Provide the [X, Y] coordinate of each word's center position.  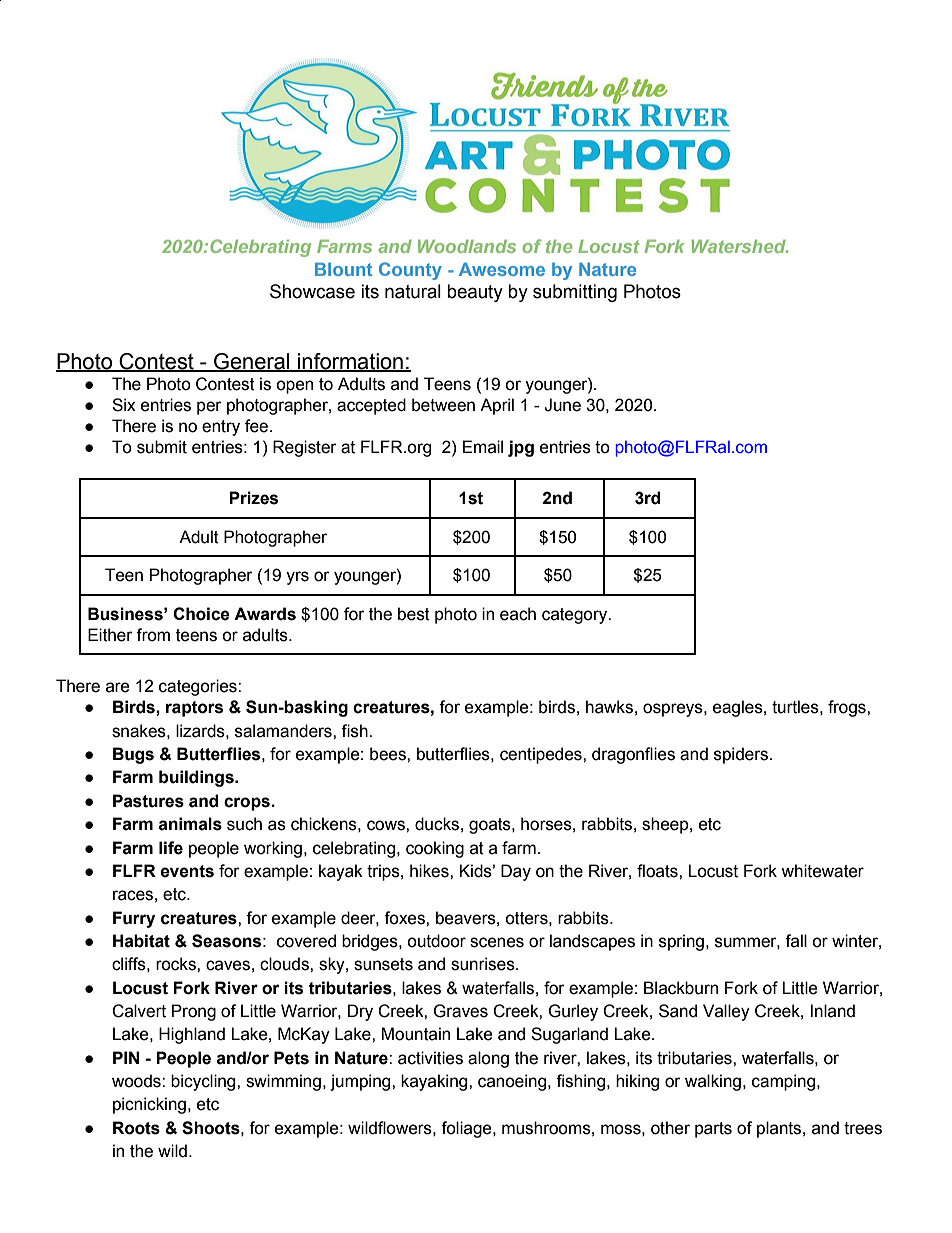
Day [516, 872]
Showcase [312, 291]
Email [483, 447]
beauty [475, 293]
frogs [848, 708]
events [187, 871]
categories [199, 687]
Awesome [502, 269]
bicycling [204, 1082]
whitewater [822, 871]
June [562, 405]
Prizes [253, 498]
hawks [609, 707]
